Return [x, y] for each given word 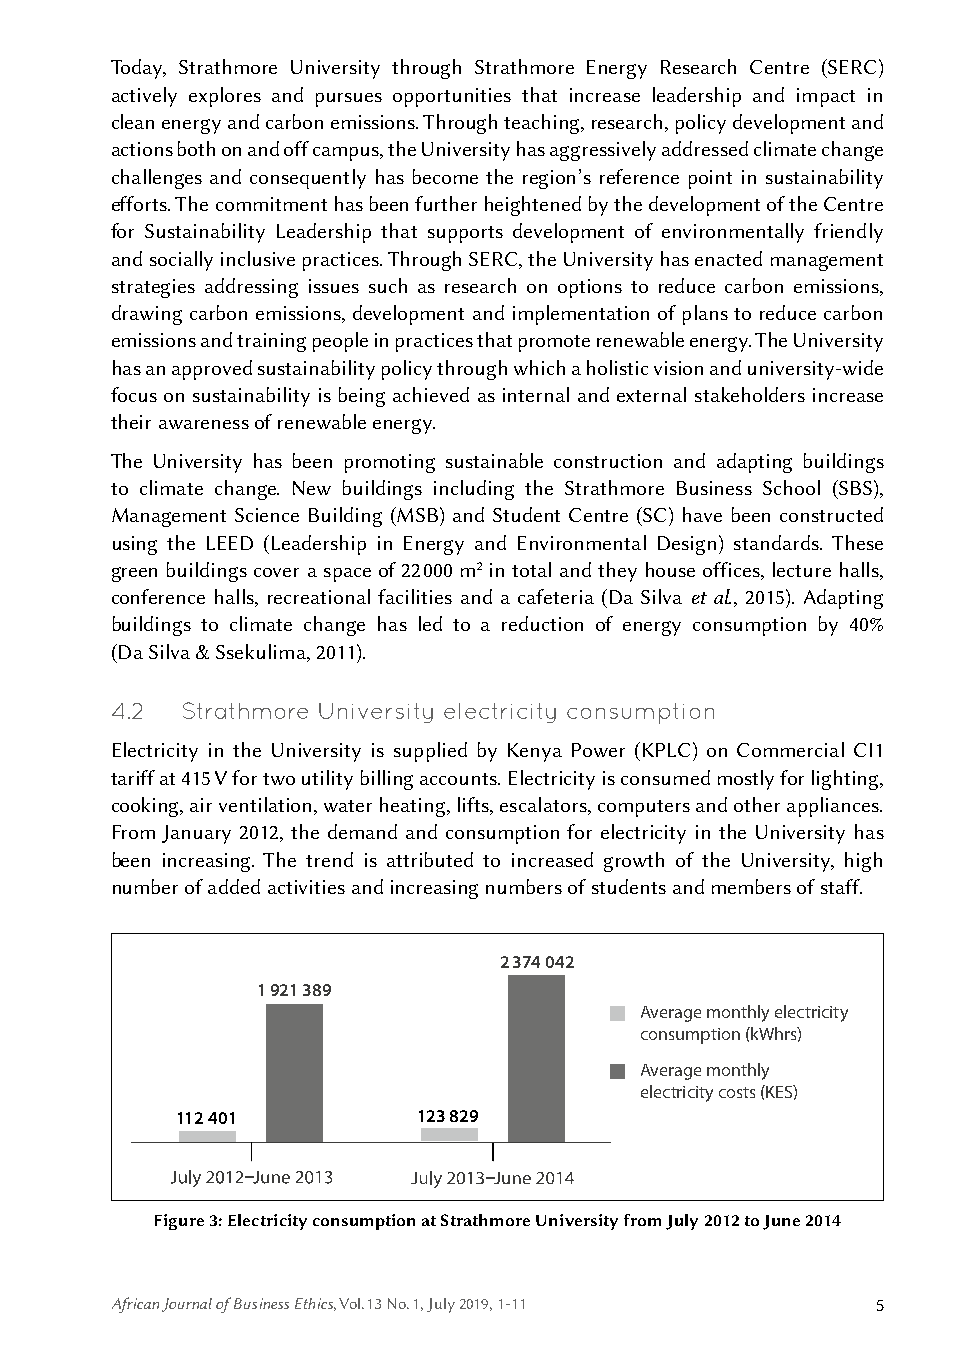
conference [158, 596]
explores [225, 97]
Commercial [790, 749]
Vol [351, 1303]
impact [826, 97]
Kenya [535, 752]
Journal [187, 1305]
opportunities [452, 97]
